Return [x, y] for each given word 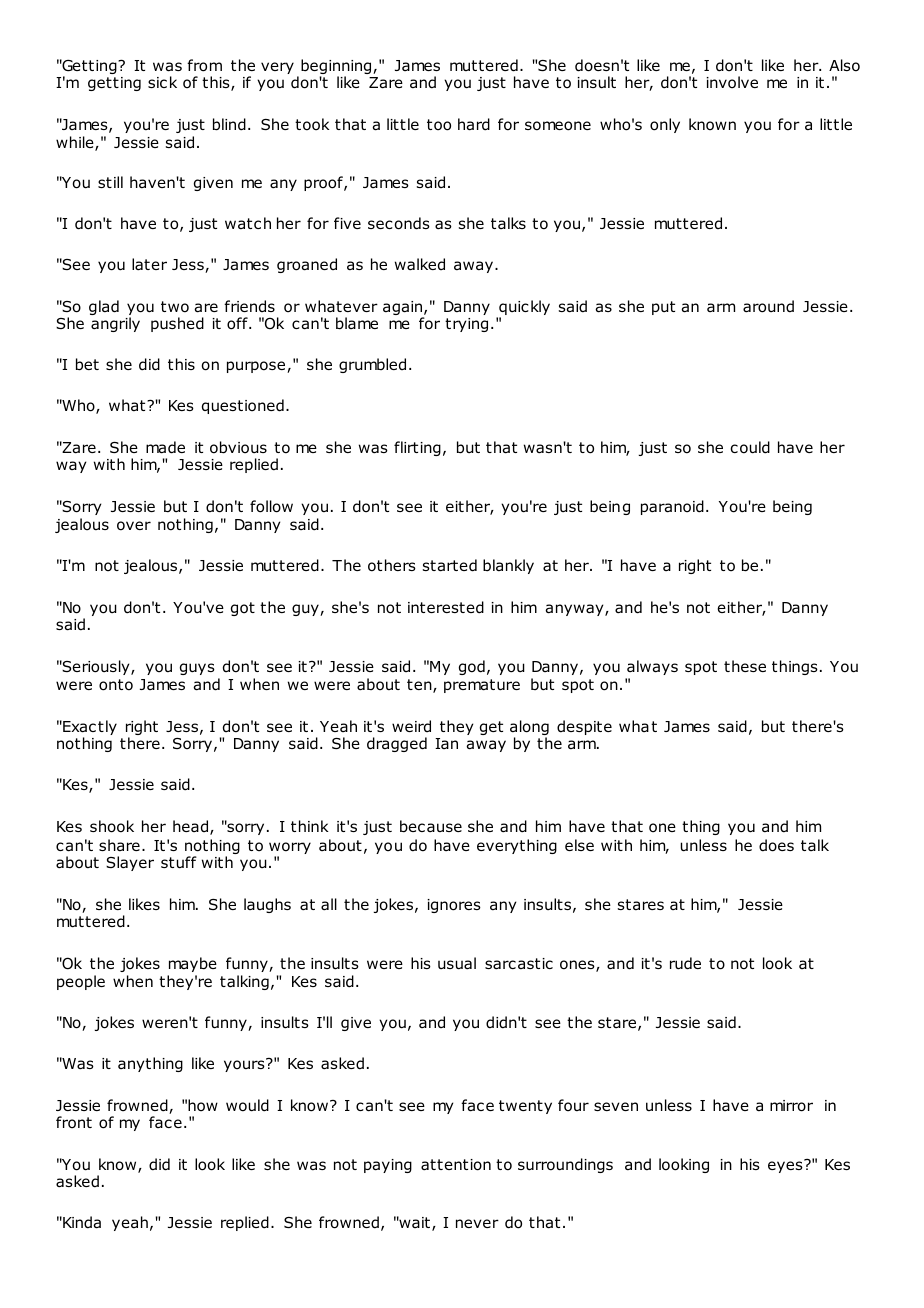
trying [466, 325]
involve [732, 82]
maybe [193, 964]
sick [162, 82]
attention [456, 1165]
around [768, 306]
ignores [454, 906]
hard [474, 124]
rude [685, 963]
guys [197, 669]
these [745, 666]
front [74, 1122]
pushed [177, 324]
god [472, 667]
